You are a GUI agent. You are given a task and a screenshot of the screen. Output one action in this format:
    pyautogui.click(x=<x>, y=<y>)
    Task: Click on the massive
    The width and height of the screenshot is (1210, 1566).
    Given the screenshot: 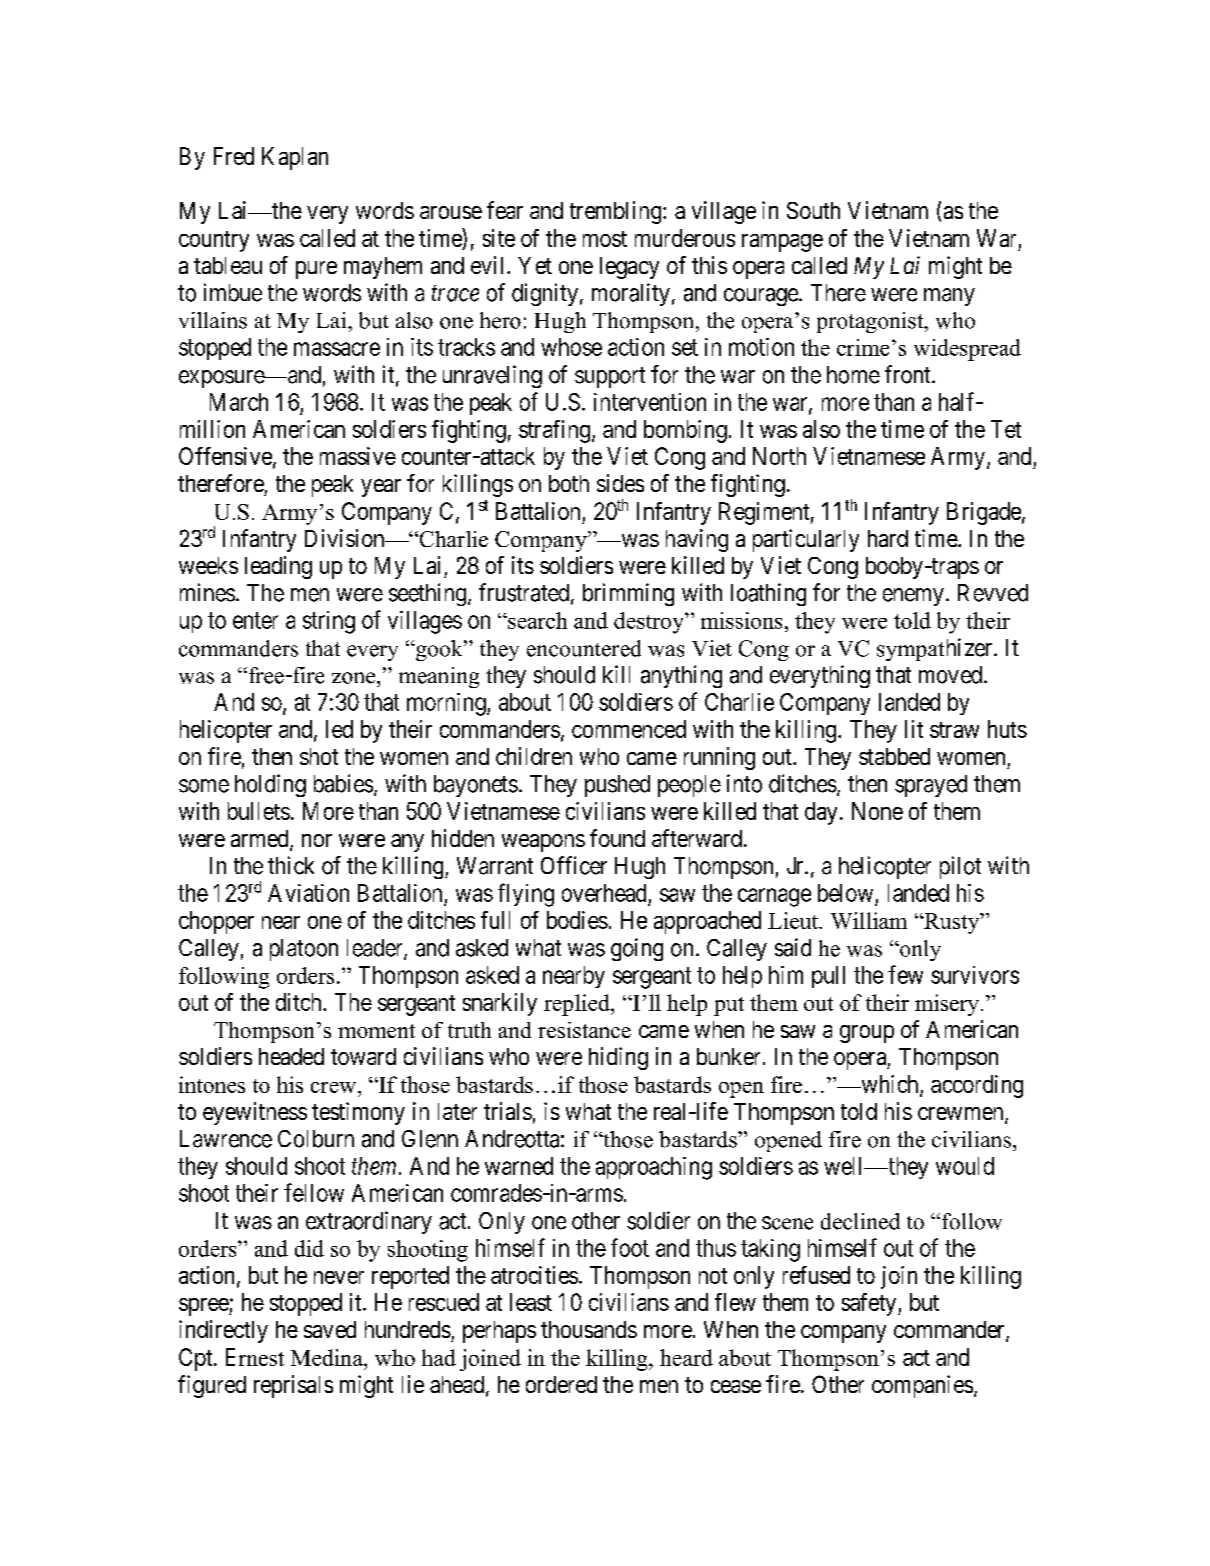 What is the action you would take?
    pyautogui.click(x=358, y=456)
